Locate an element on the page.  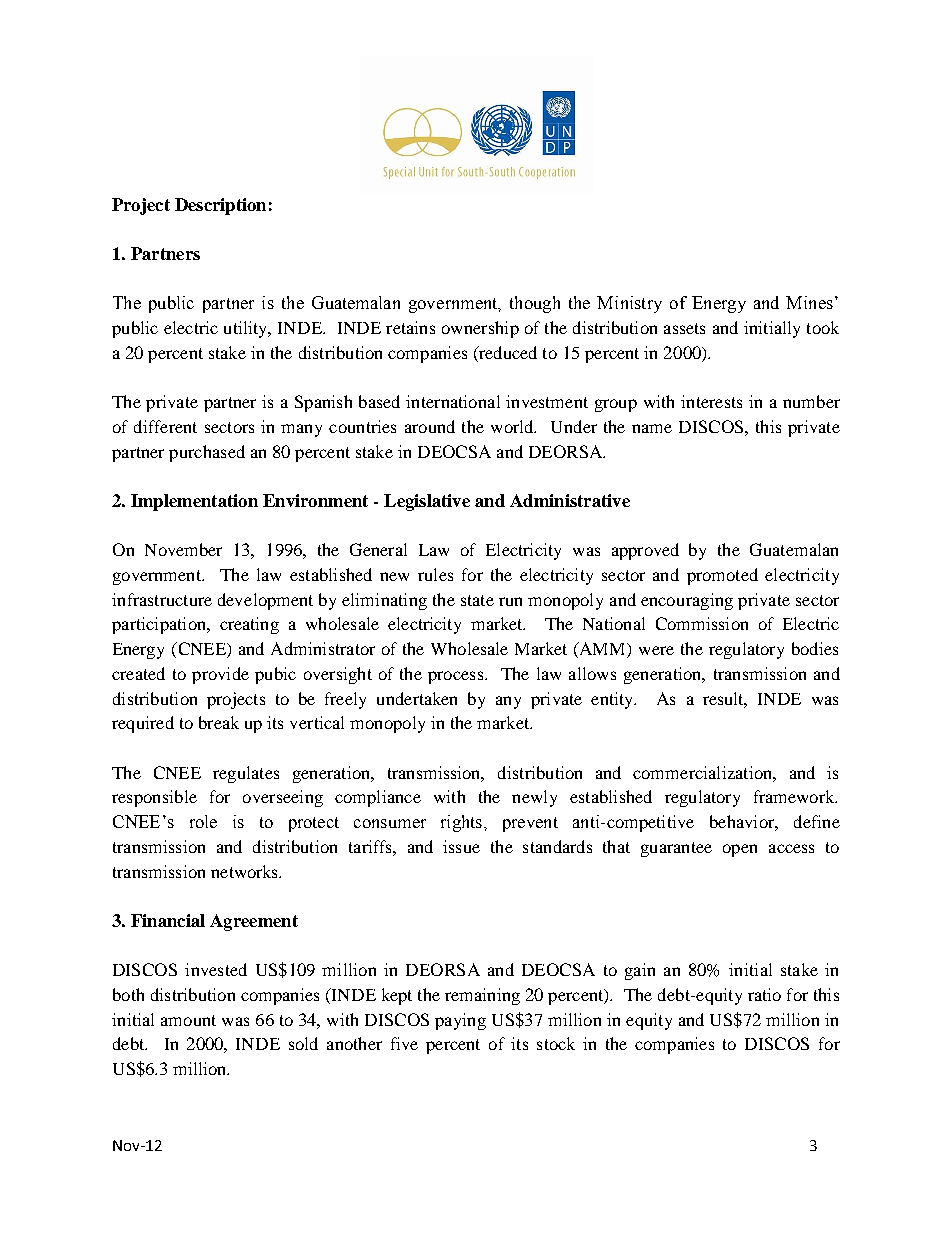
interests is located at coordinates (711, 401).
